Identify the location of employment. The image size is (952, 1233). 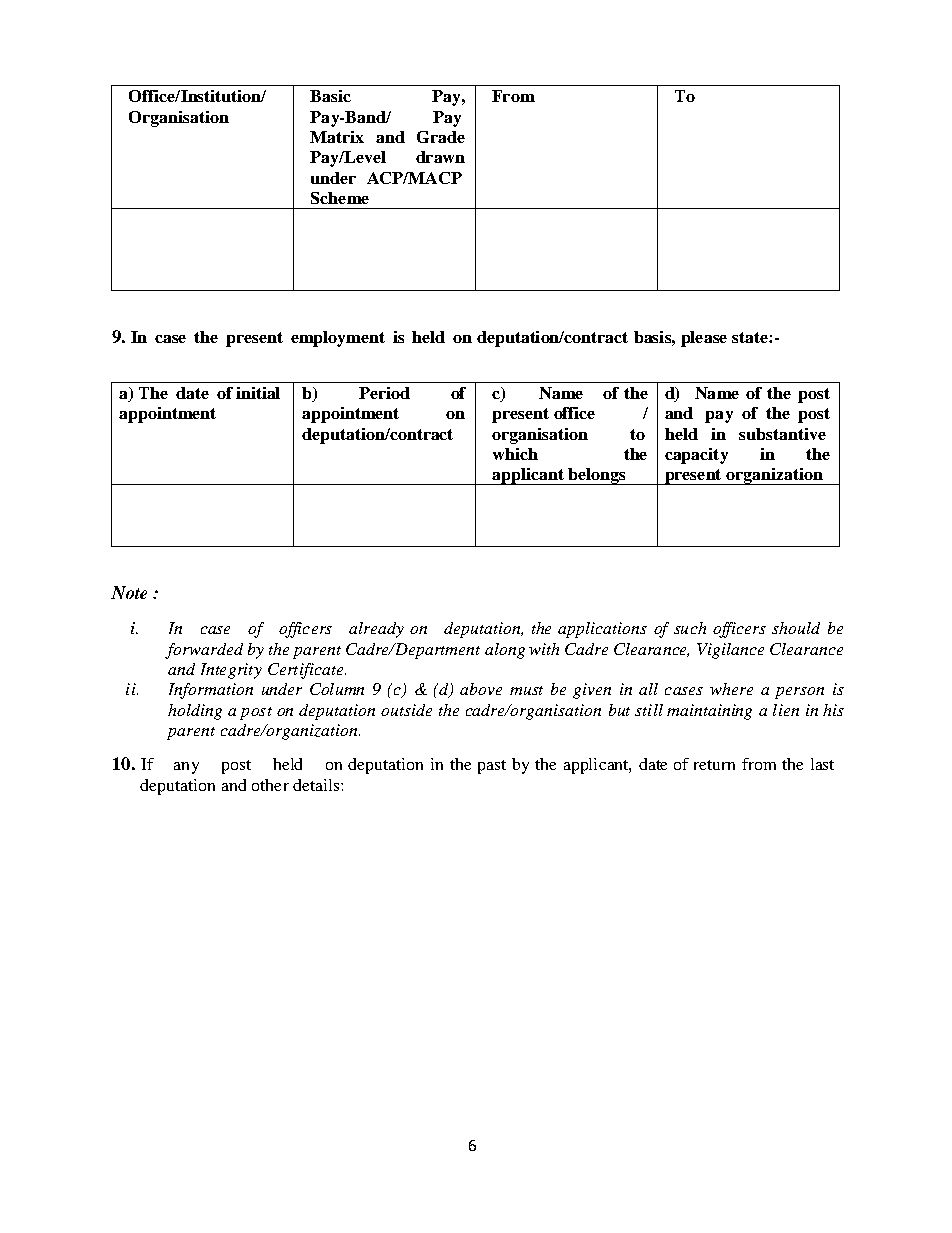
(338, 339).
